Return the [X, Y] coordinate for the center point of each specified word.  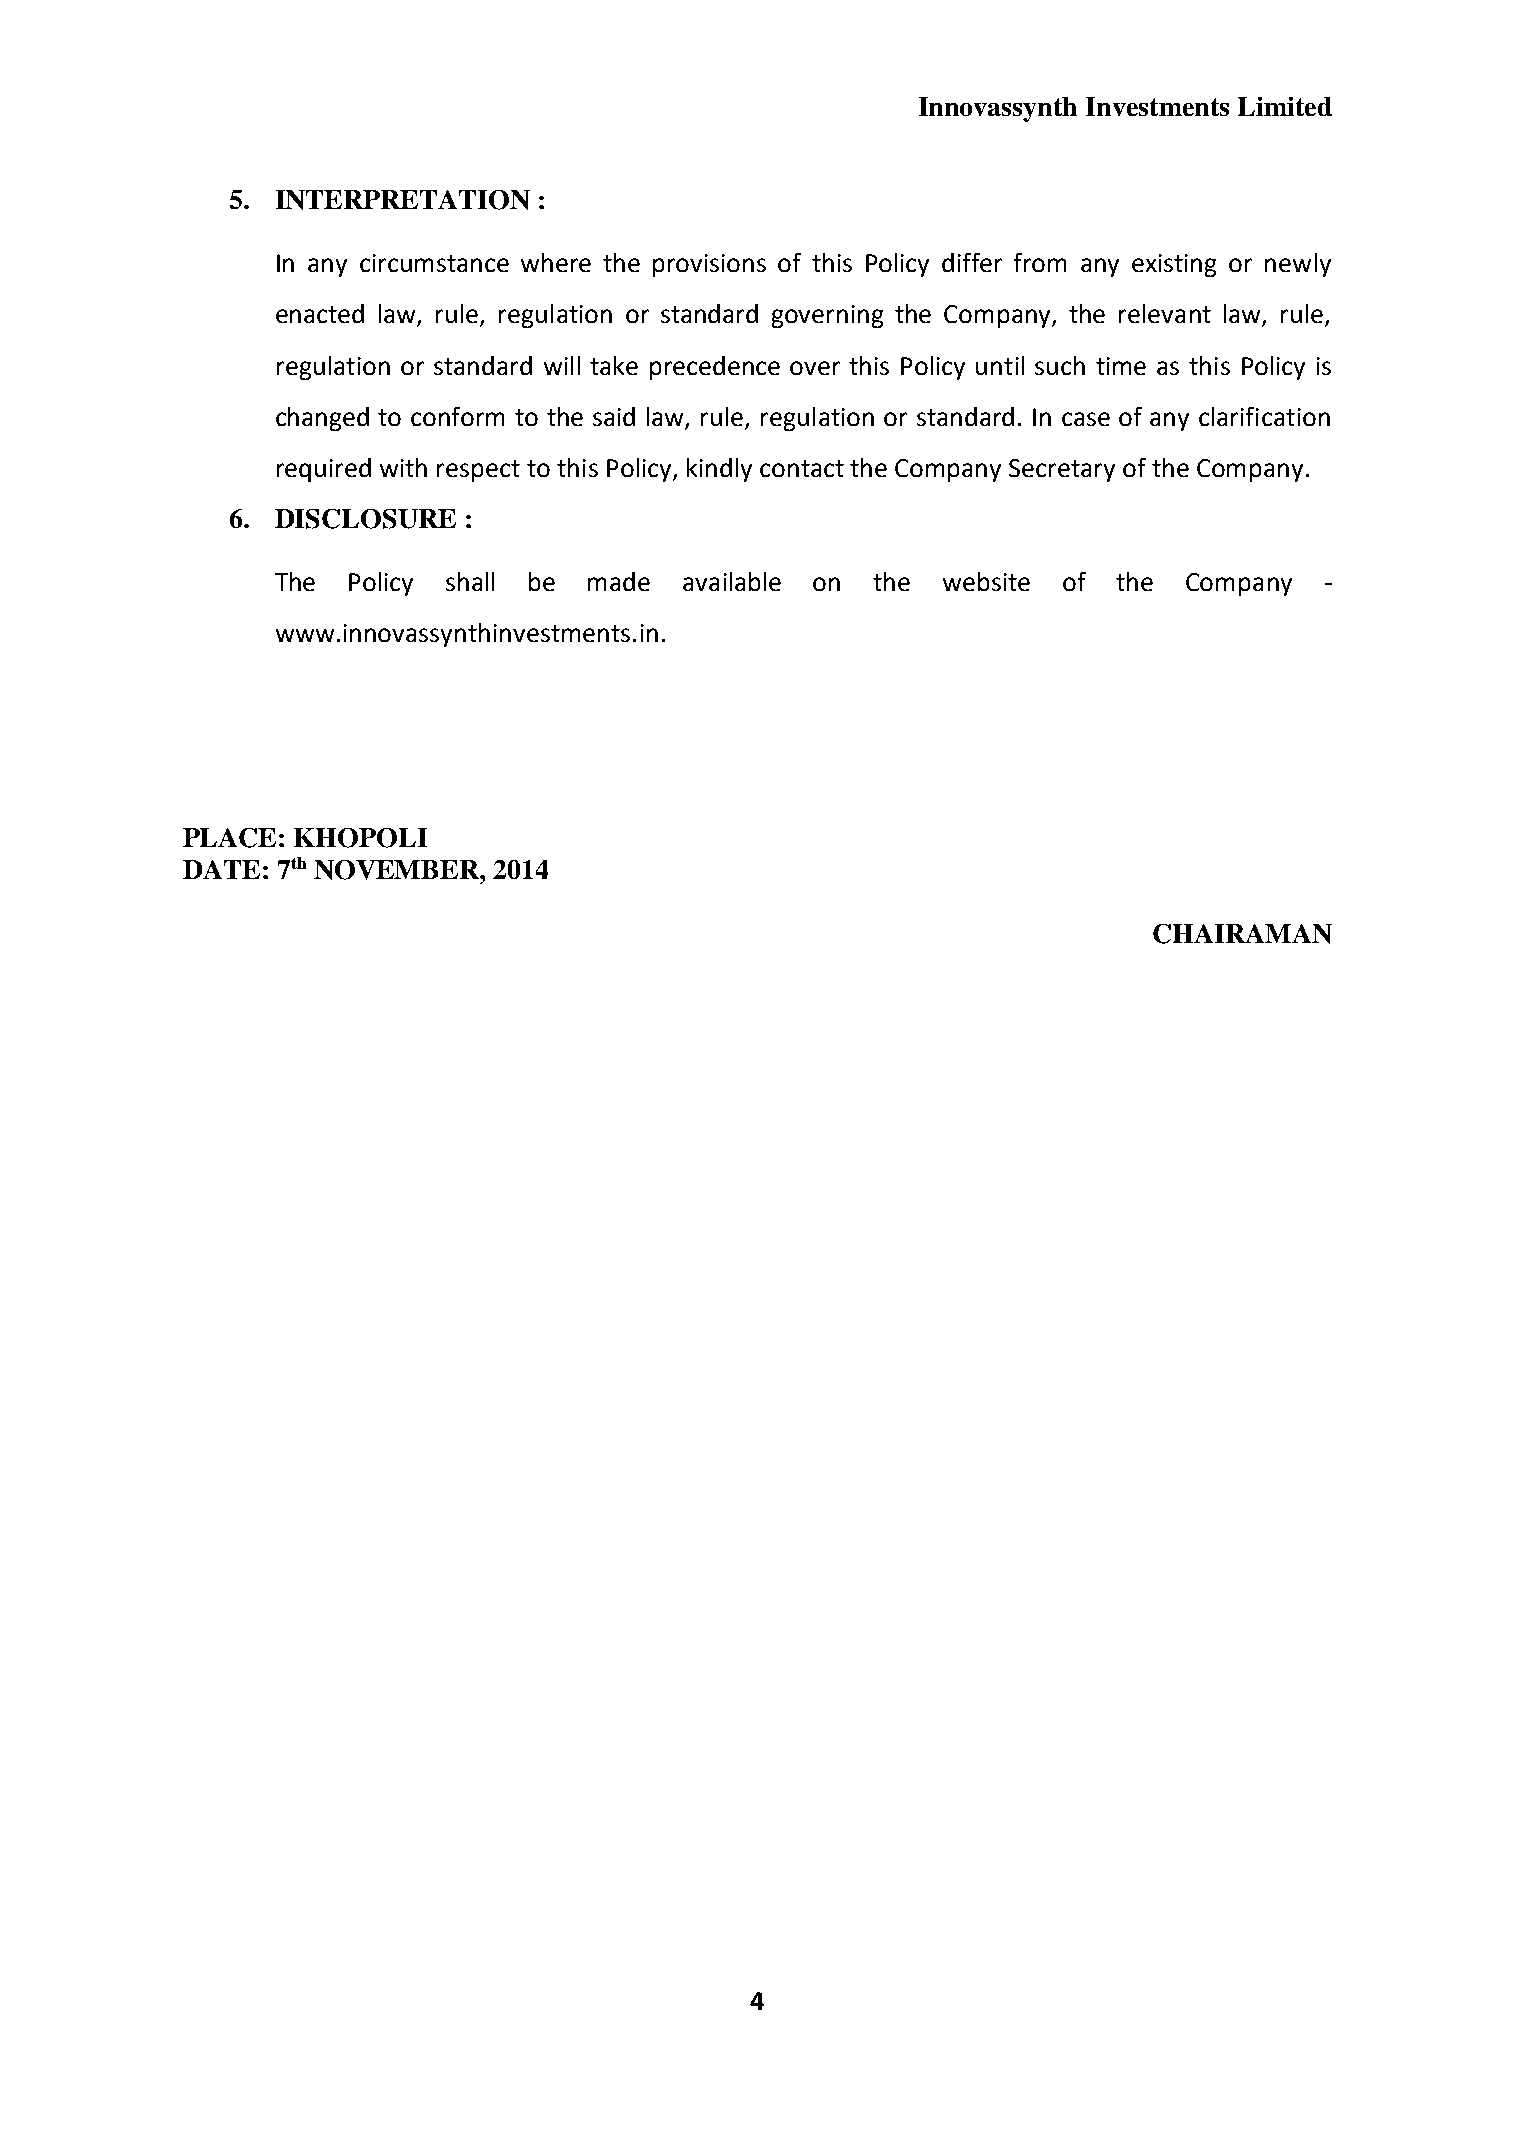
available [732, 581]
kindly [719, 470]
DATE [221, 869]
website [986, 581]
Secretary [1062, 470]
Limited [1285, 106]
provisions [709, 265]
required [324, 470]
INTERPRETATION [403, 200]
